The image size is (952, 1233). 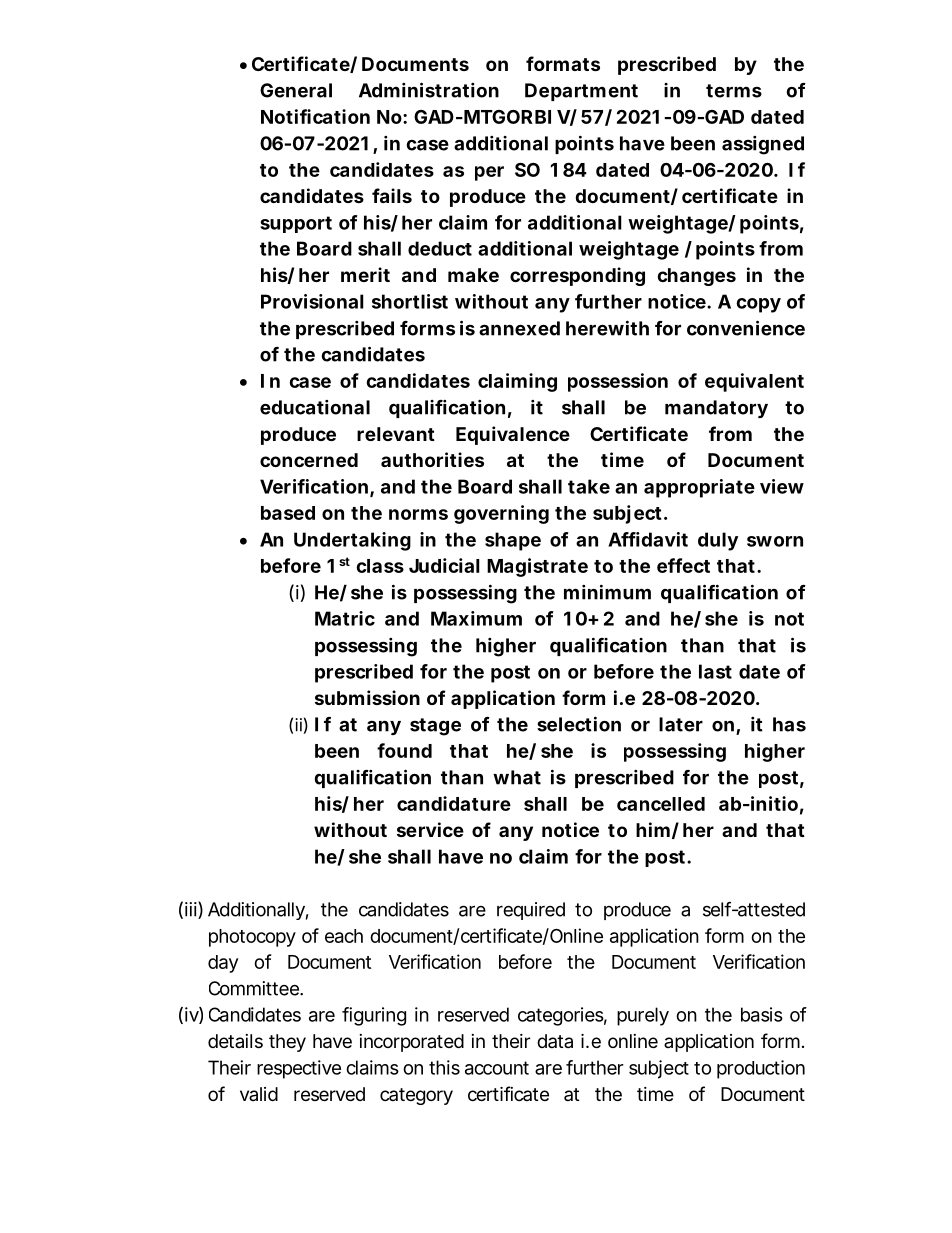 What do you see at coordinates (497, 1068) in the screenshot?
I see `account` at bounding box center [497, 1068].
